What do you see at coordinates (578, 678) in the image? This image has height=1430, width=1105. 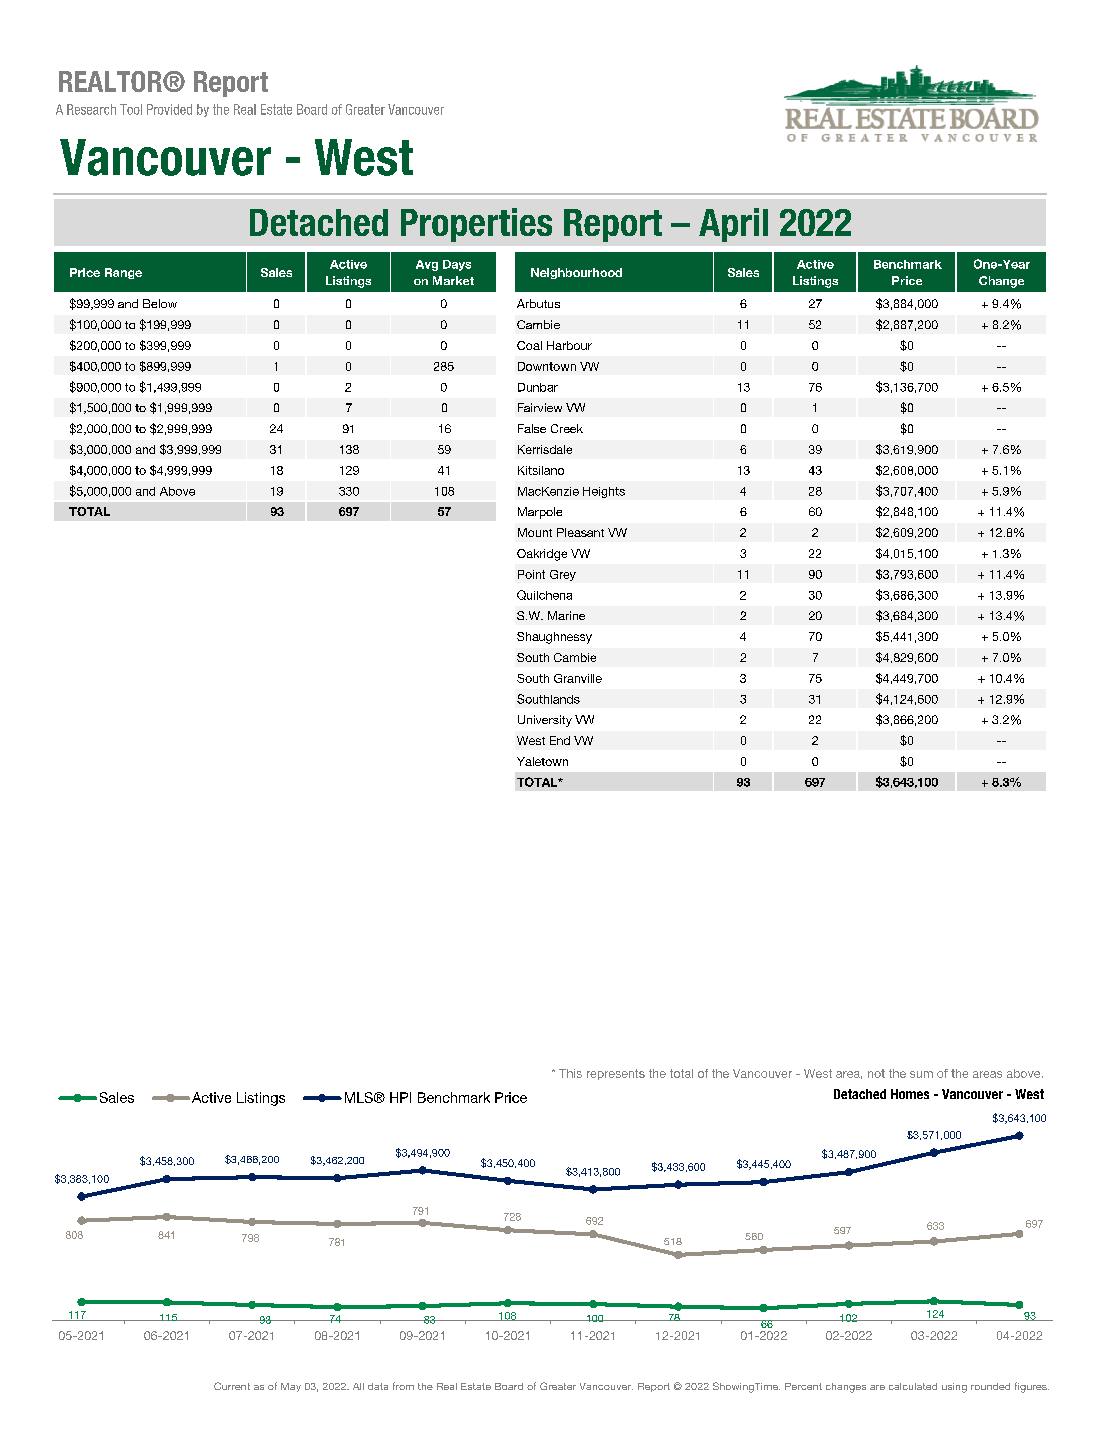 I see `Granville` at bounding box center [578, 678].
